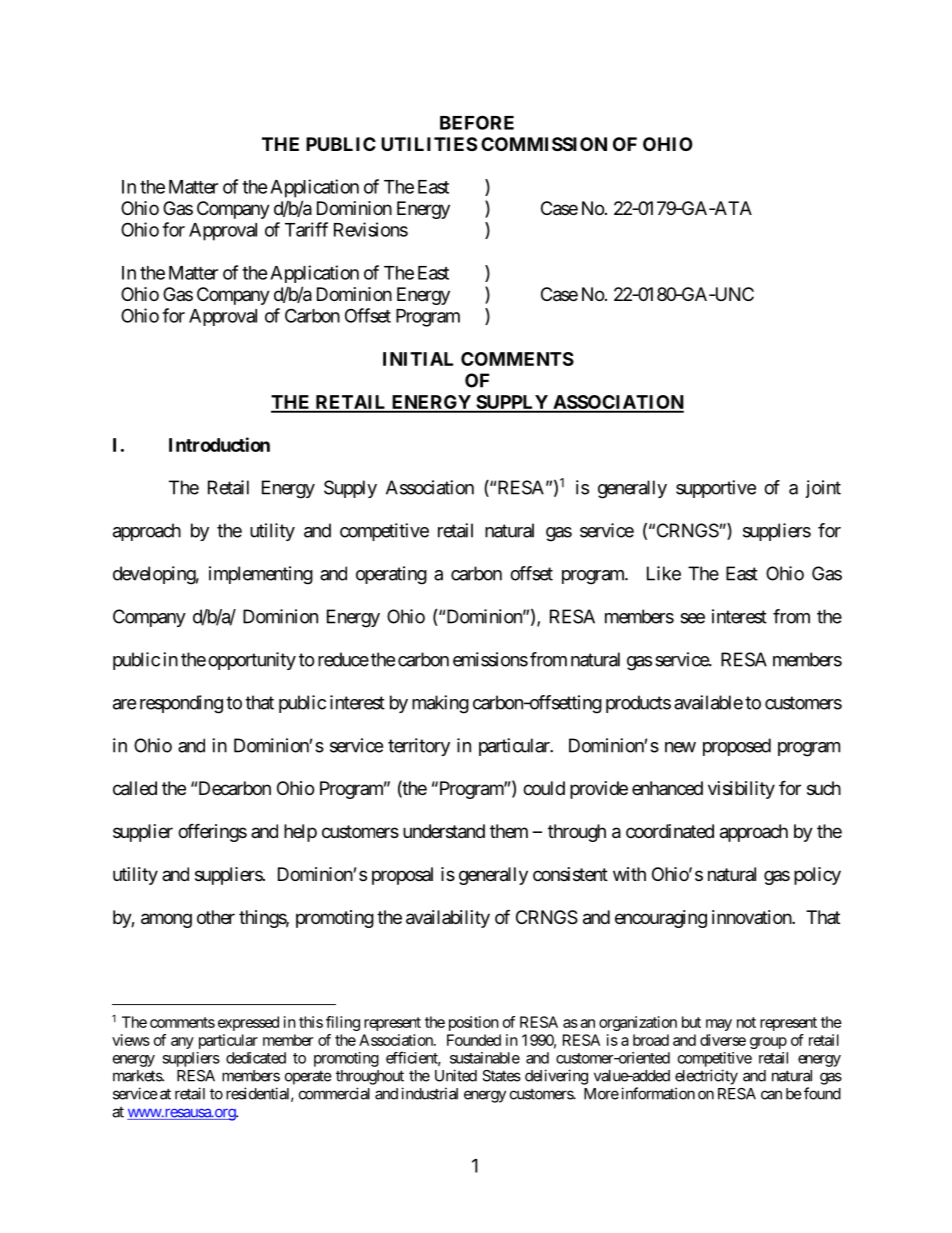  I want to click on United, so click(456, 1075).
